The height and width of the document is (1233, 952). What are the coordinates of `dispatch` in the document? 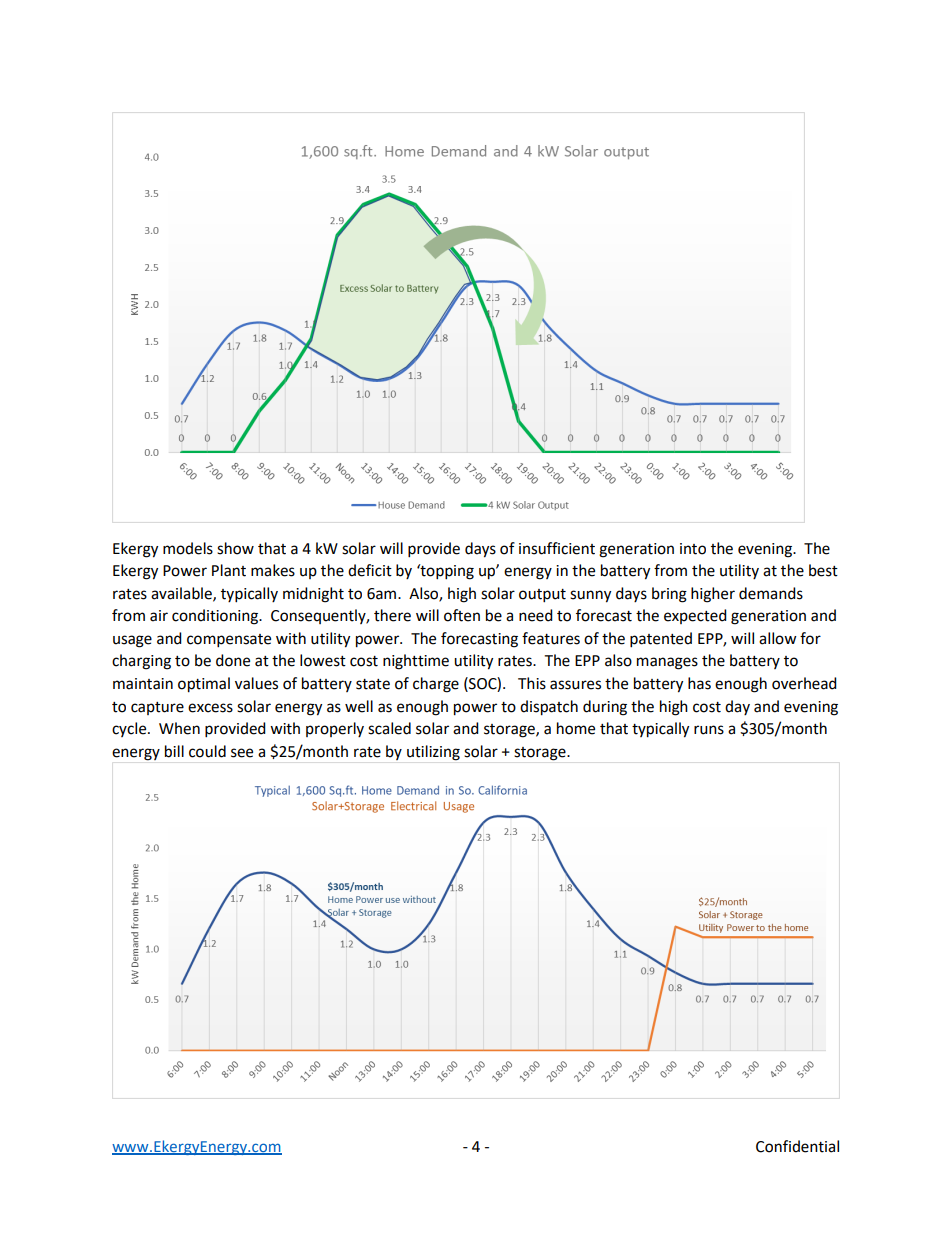 It's located at (549, 708).
